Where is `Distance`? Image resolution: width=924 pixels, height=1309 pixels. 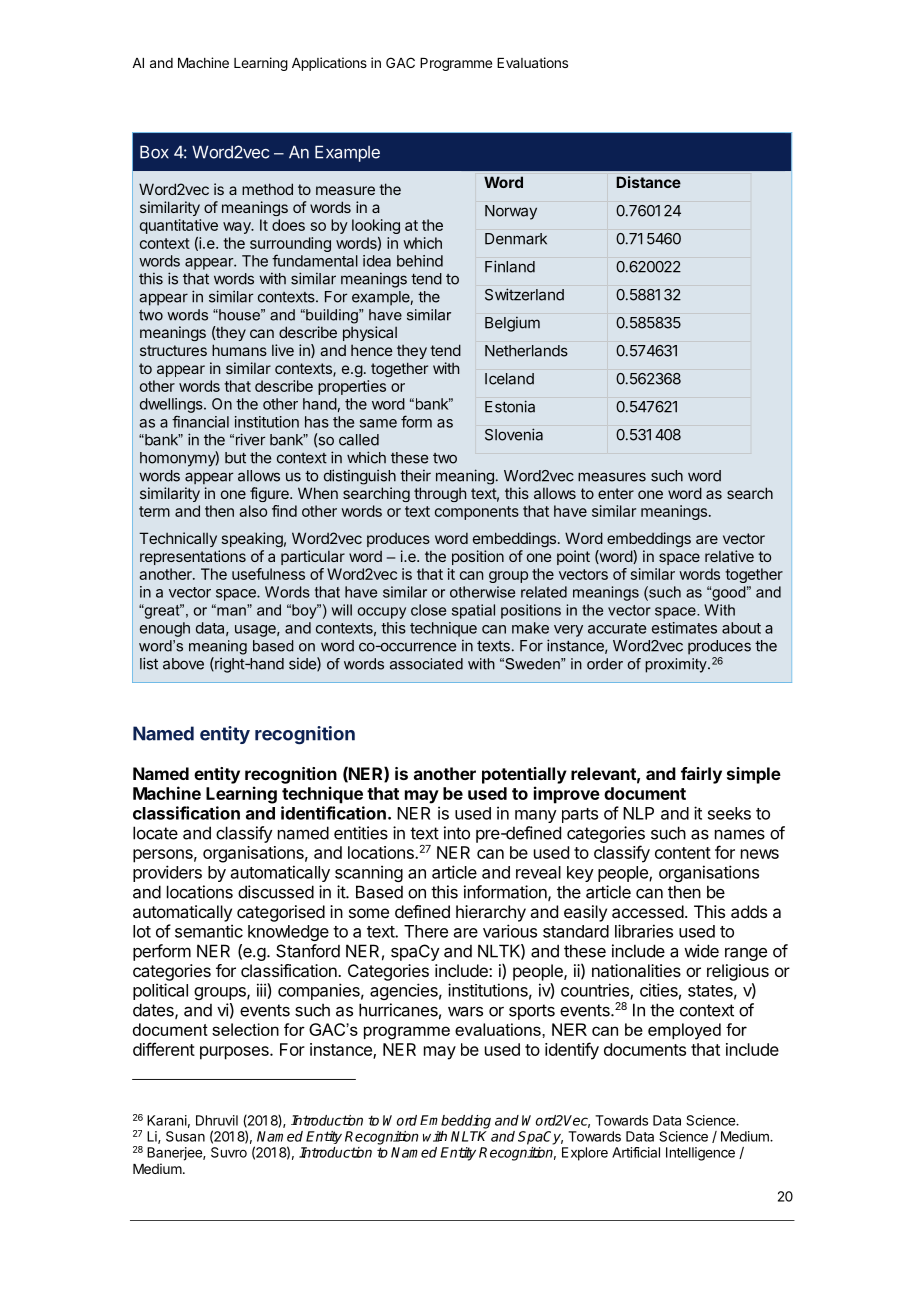 Distance is located at coordinates (648, 182).
